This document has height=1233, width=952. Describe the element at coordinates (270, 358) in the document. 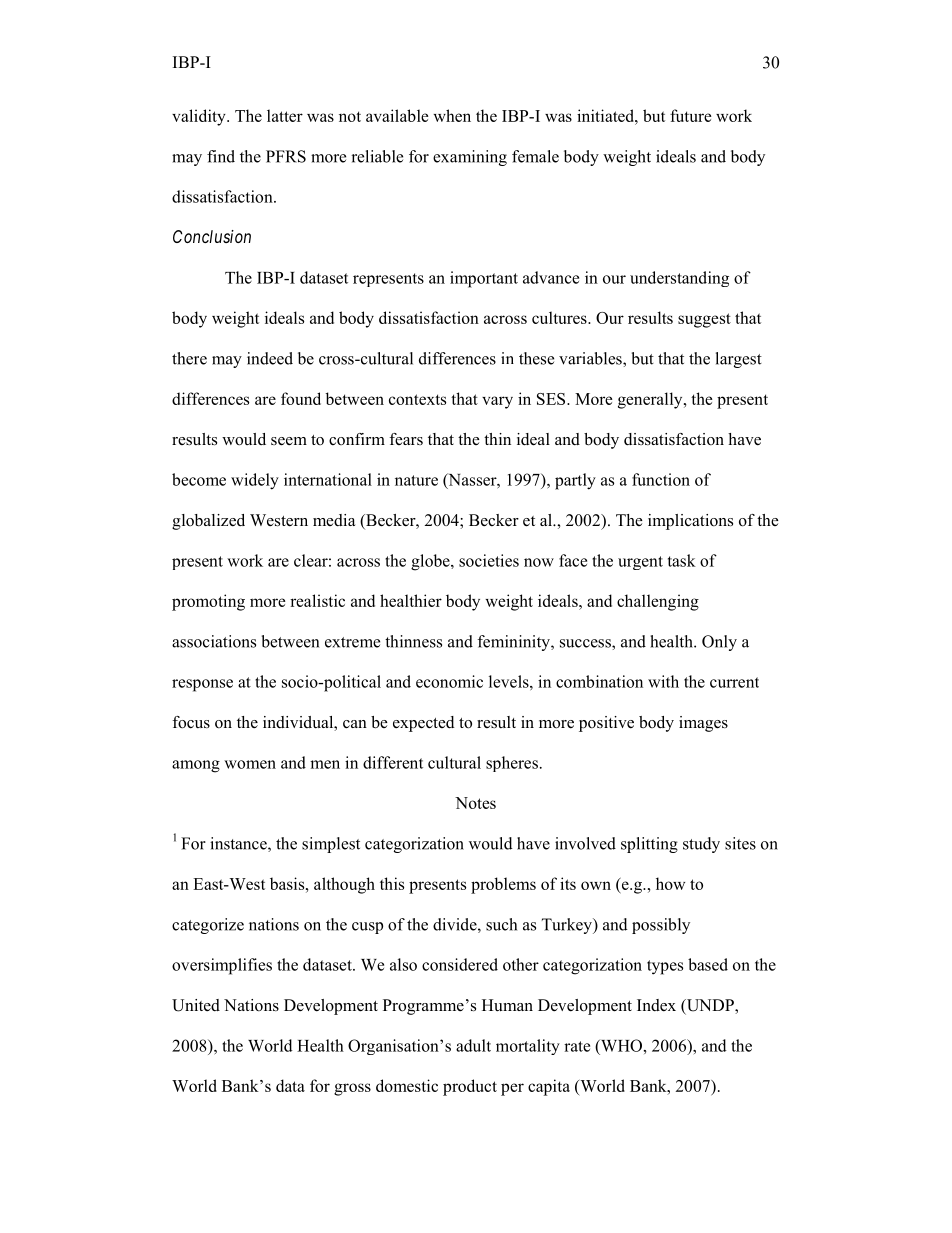

I see `indeed` at that location.
